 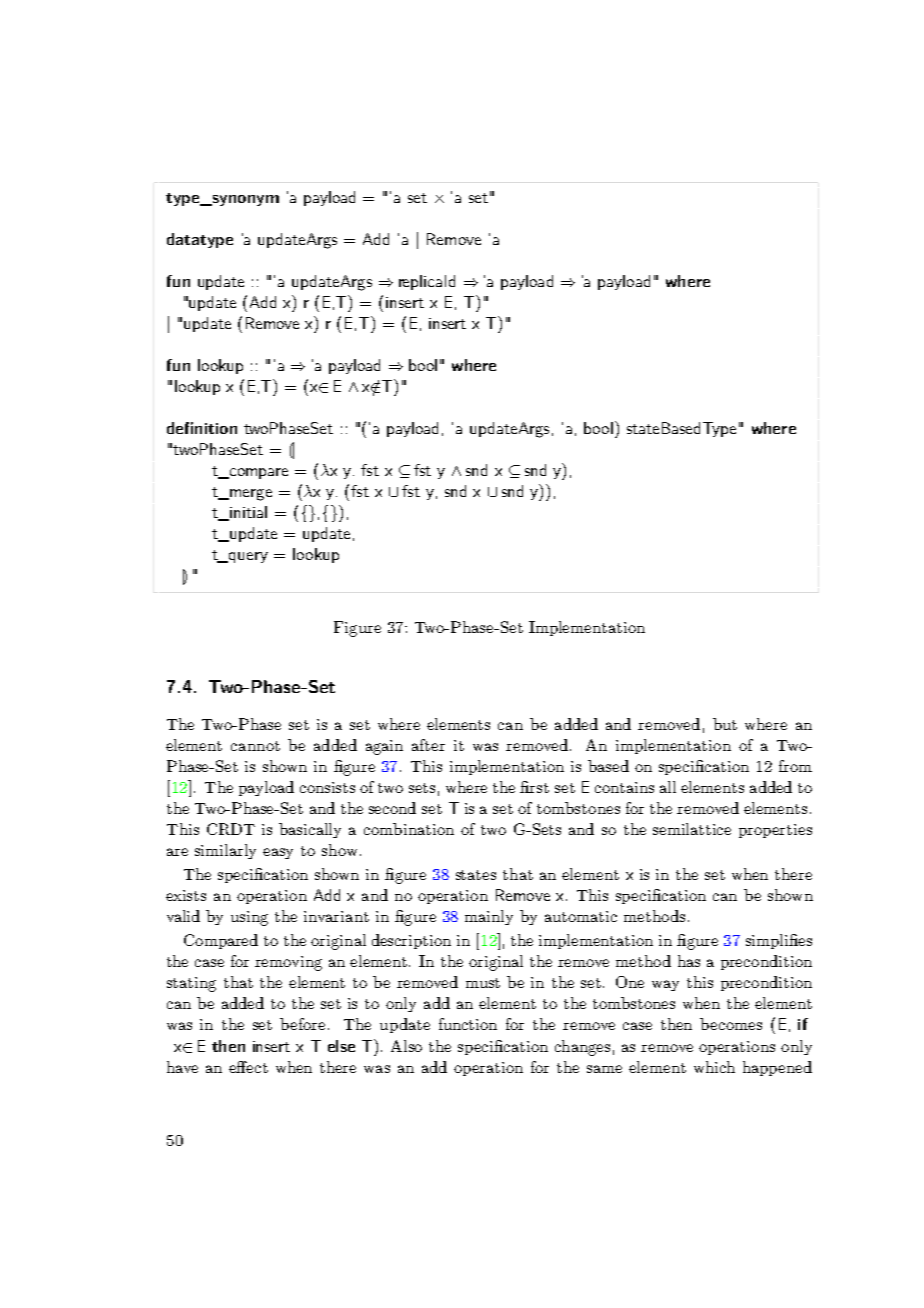 What do you see at coordinates (248, 1067) in the screenshot?
I see `effect` at bounding box center [248, 1067].
